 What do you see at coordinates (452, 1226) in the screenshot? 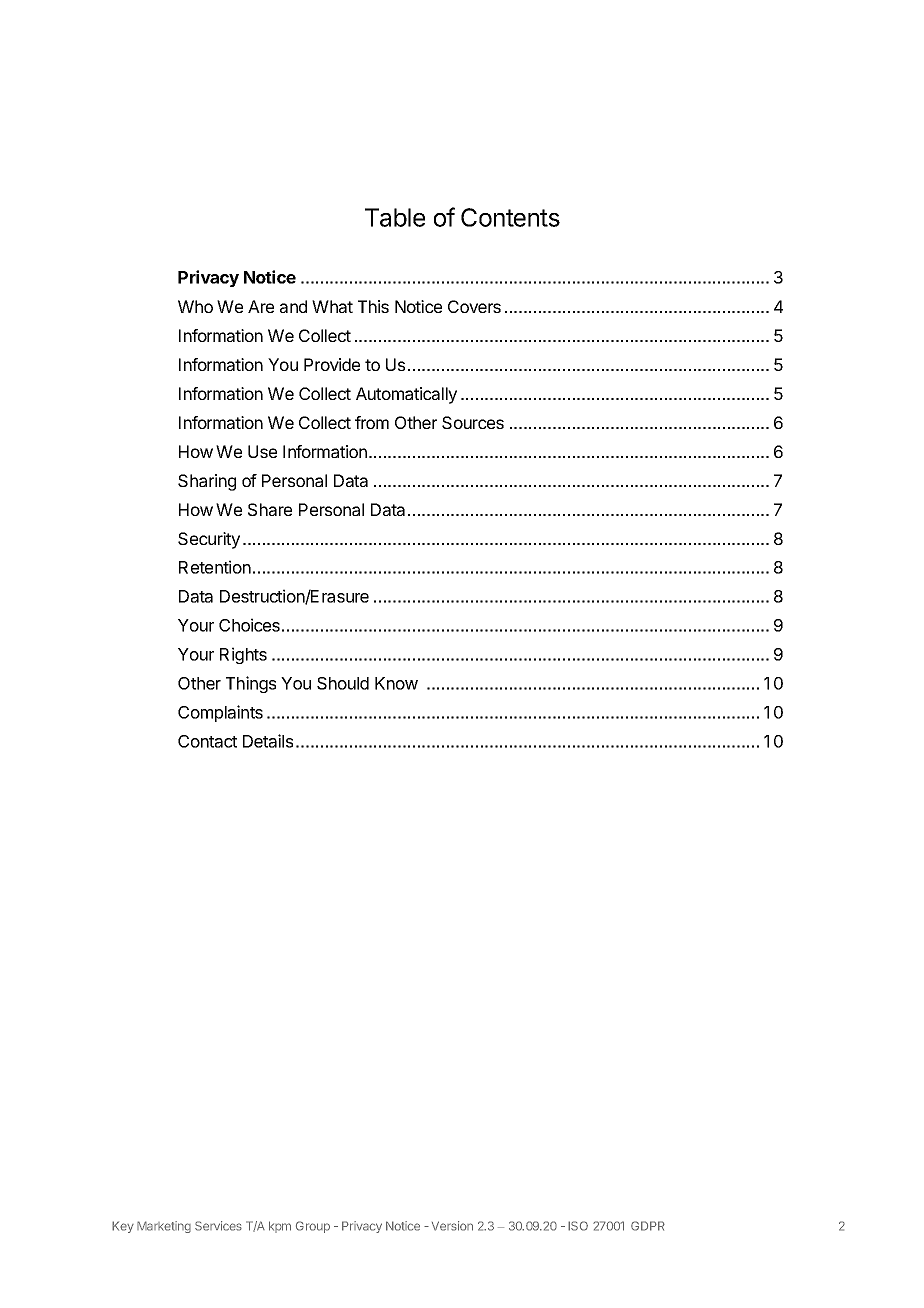
I see `Version` at bounding box center [452, 1226].
